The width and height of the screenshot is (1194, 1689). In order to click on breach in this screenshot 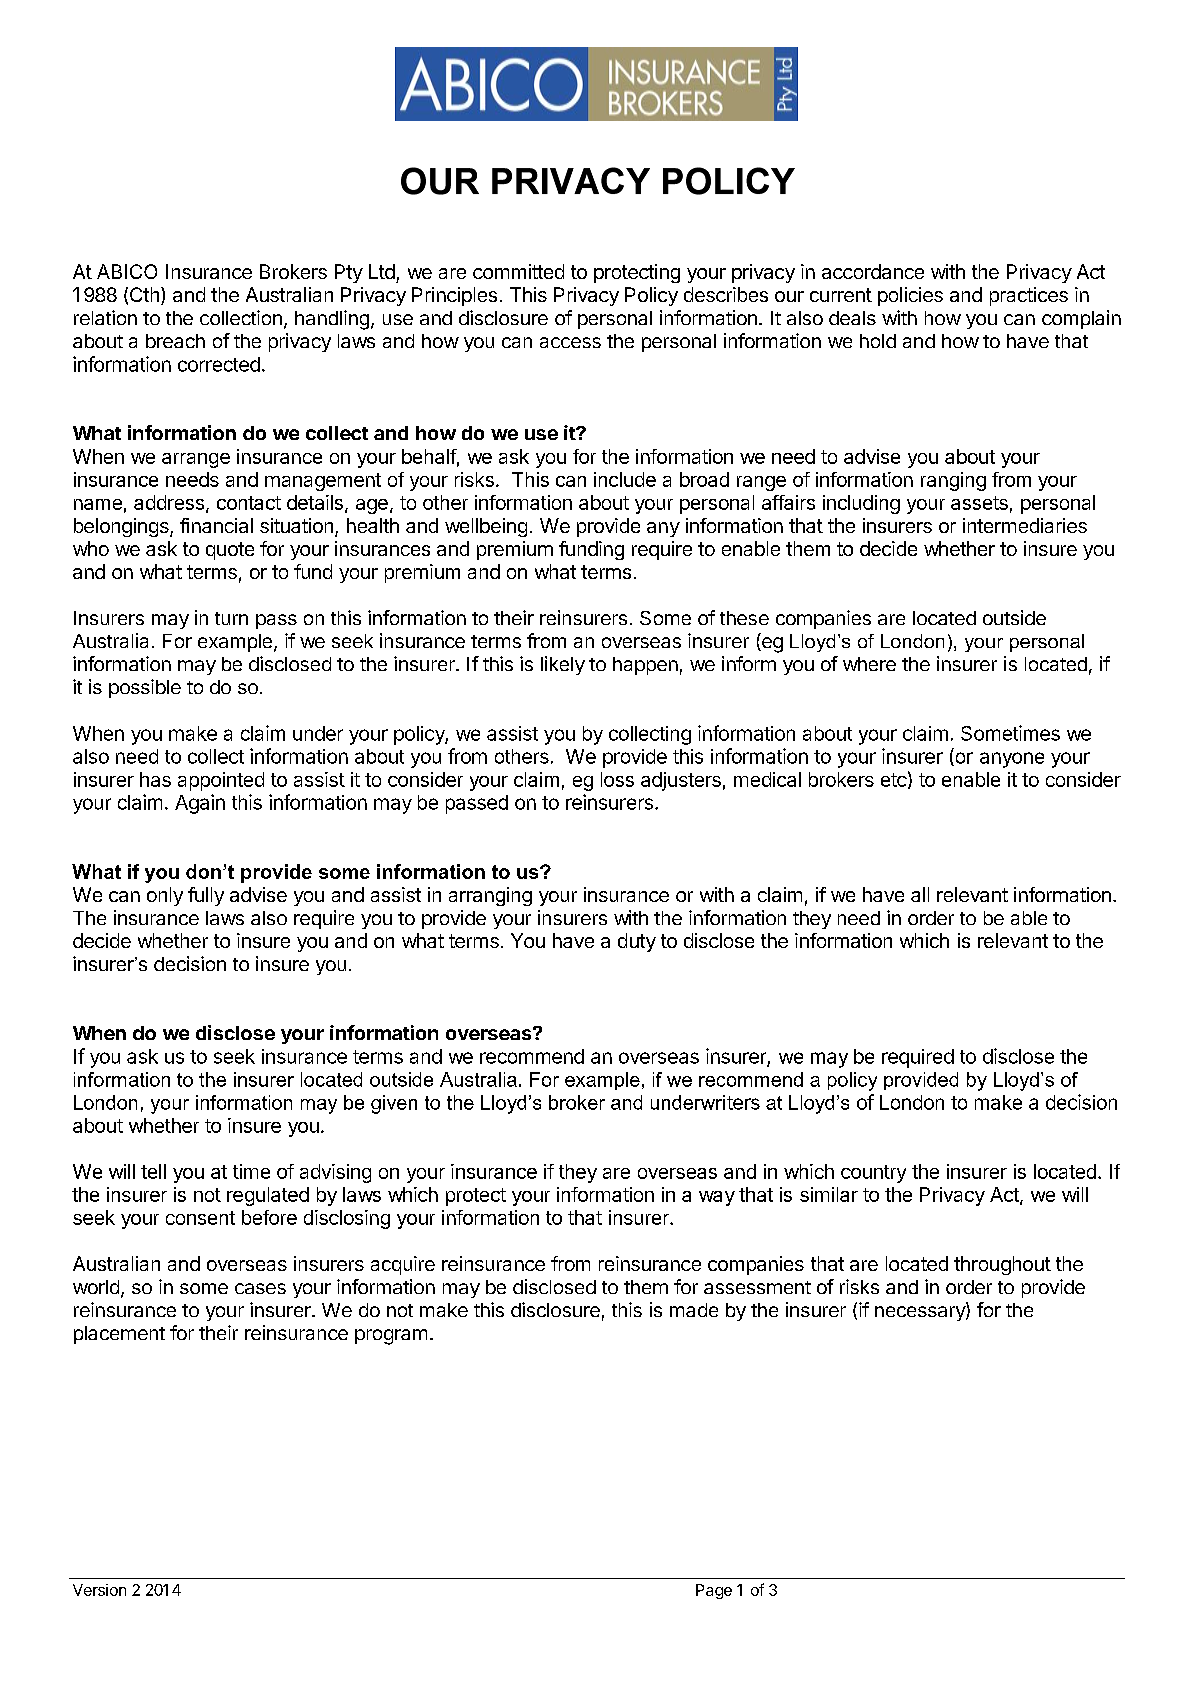, I will do `click(175, 341)`.
